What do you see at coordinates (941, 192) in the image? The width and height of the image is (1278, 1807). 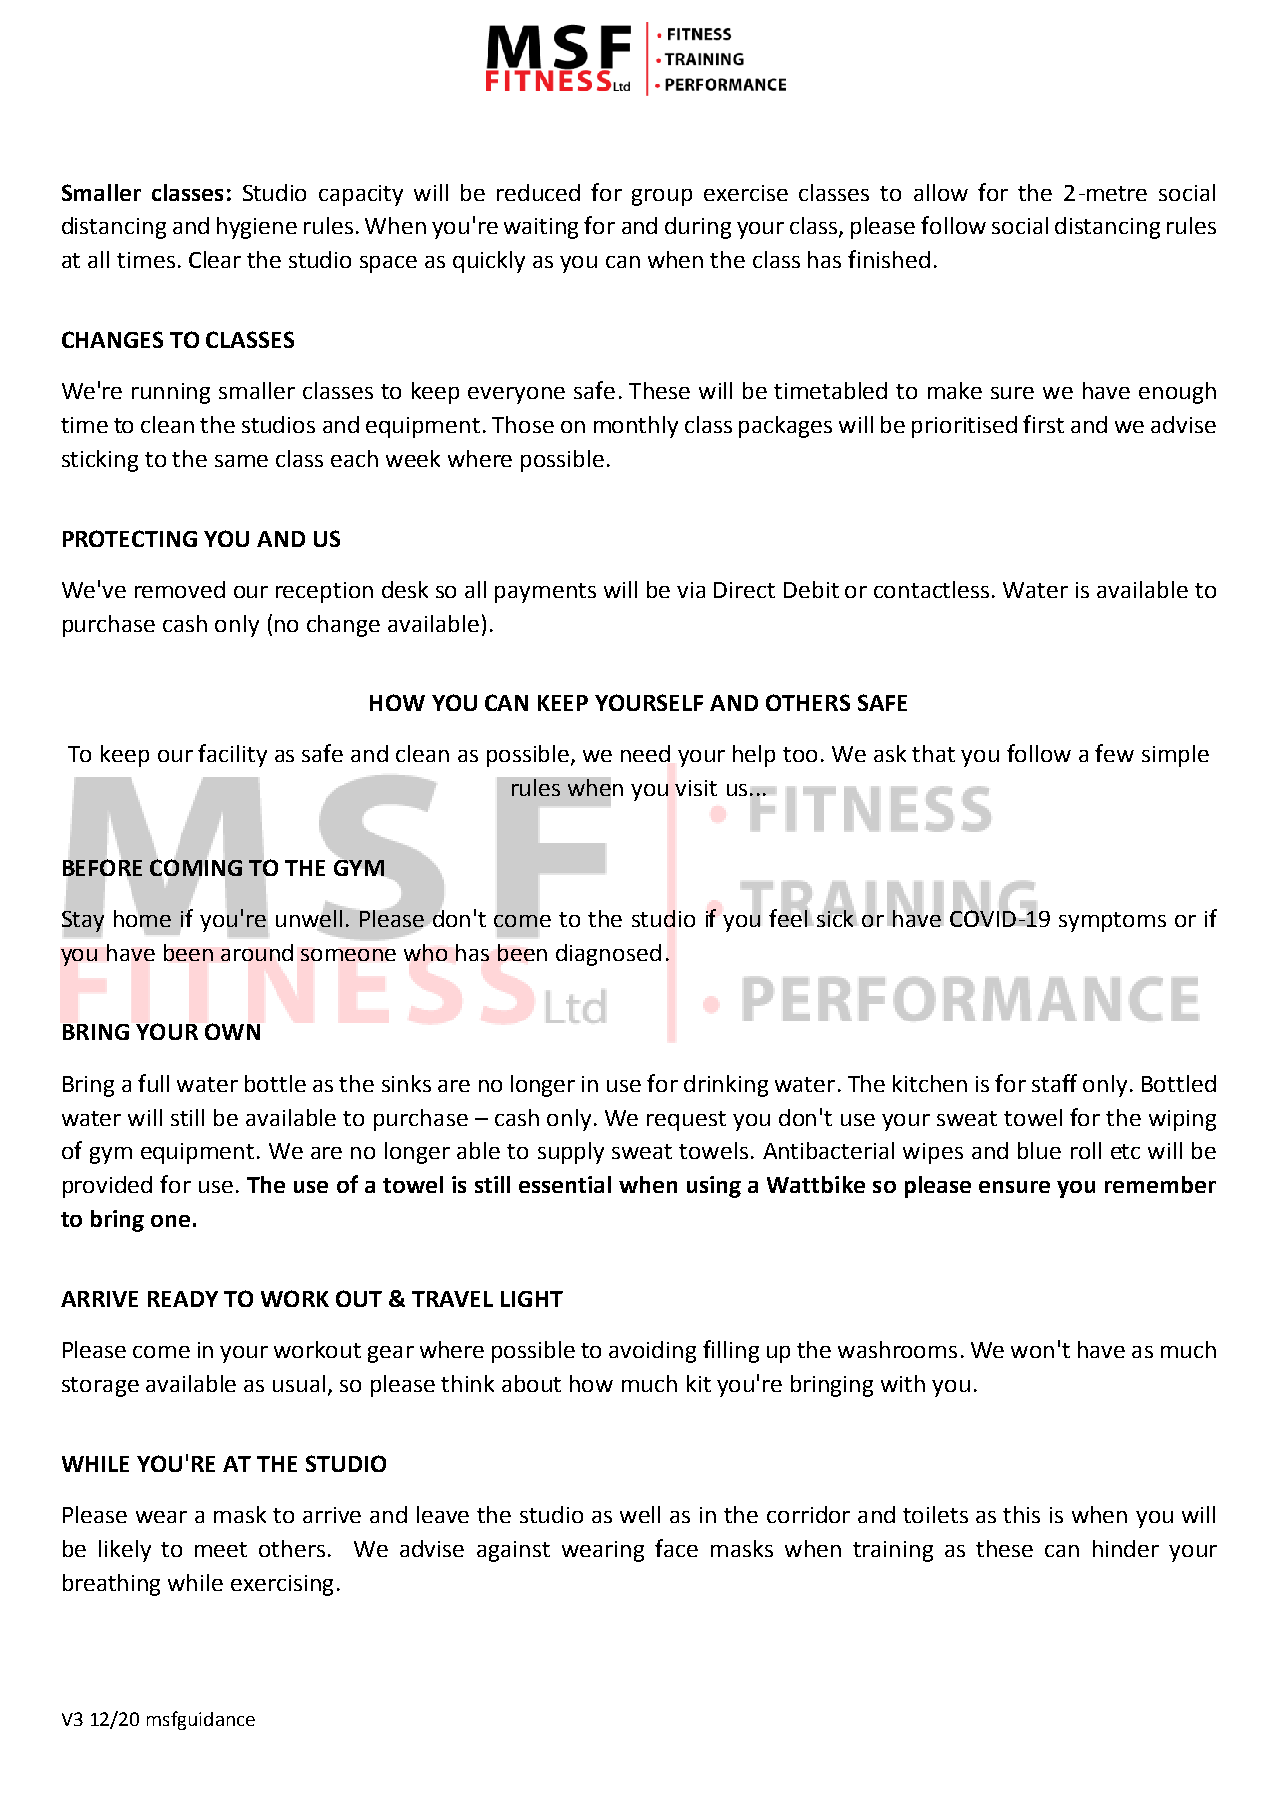 I see `allow` at bounding box center [941, 192].
